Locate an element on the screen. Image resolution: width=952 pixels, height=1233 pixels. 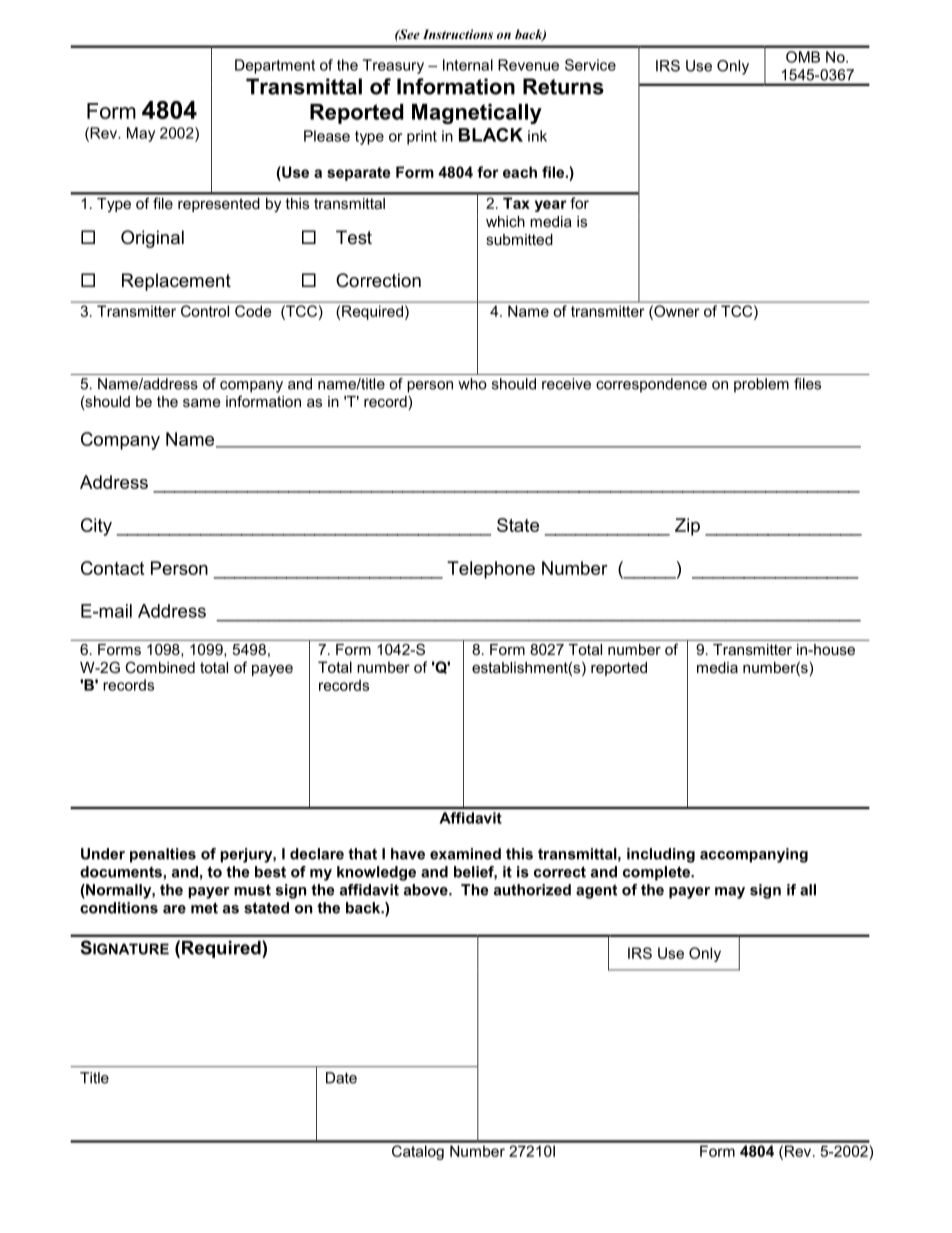
Contact is located at coordinates (112, 568).
